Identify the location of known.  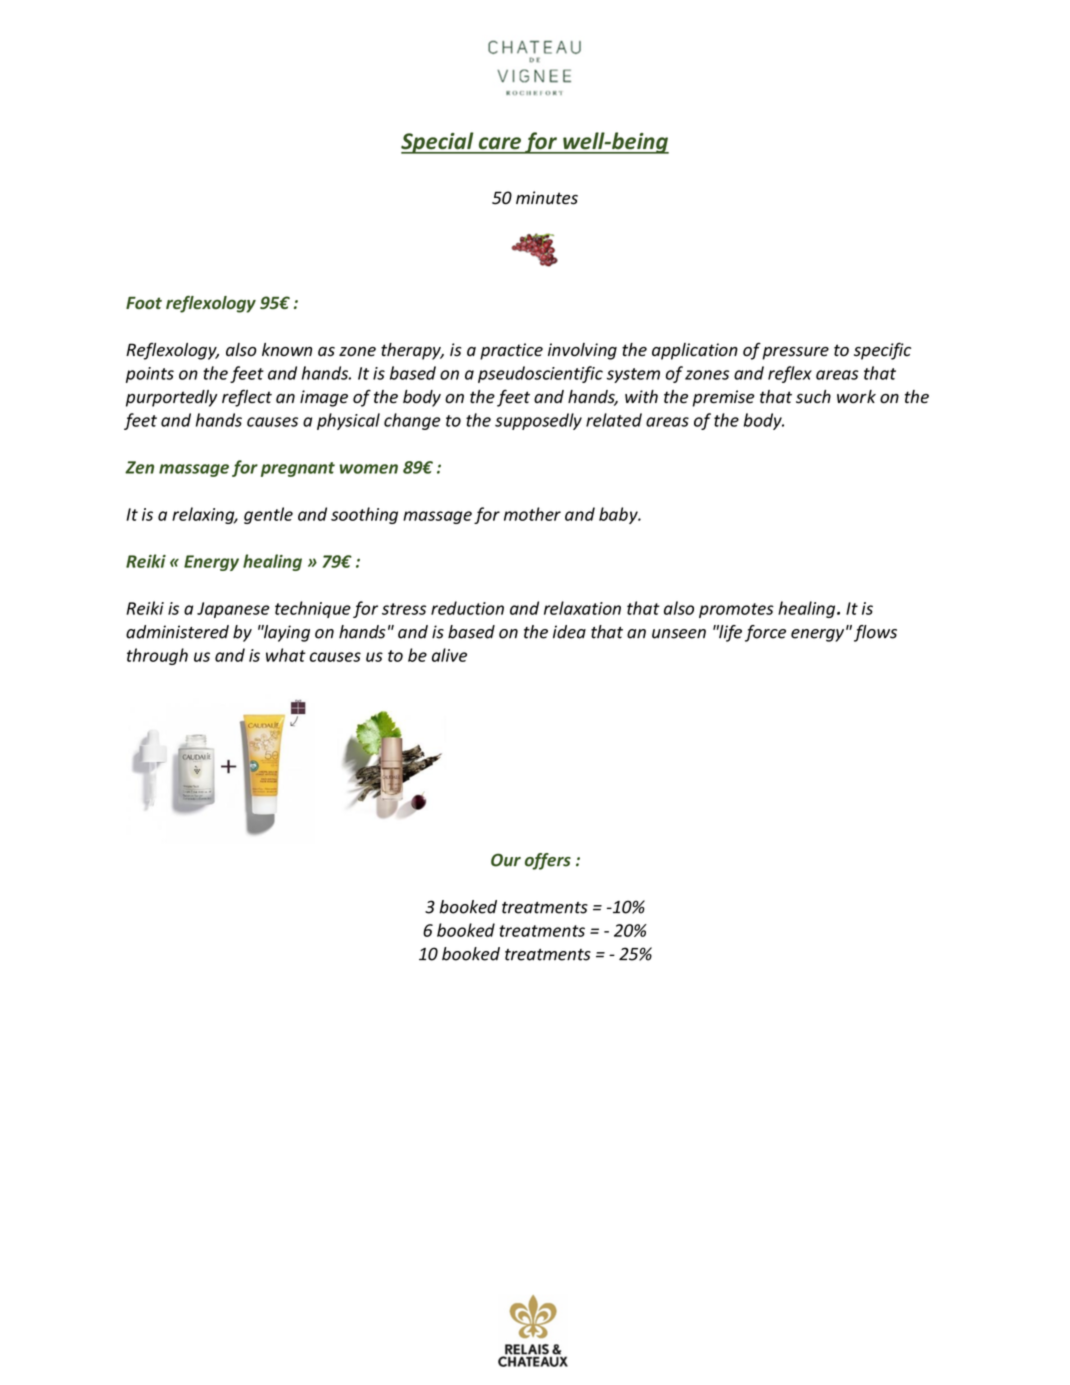
(287, 350).
